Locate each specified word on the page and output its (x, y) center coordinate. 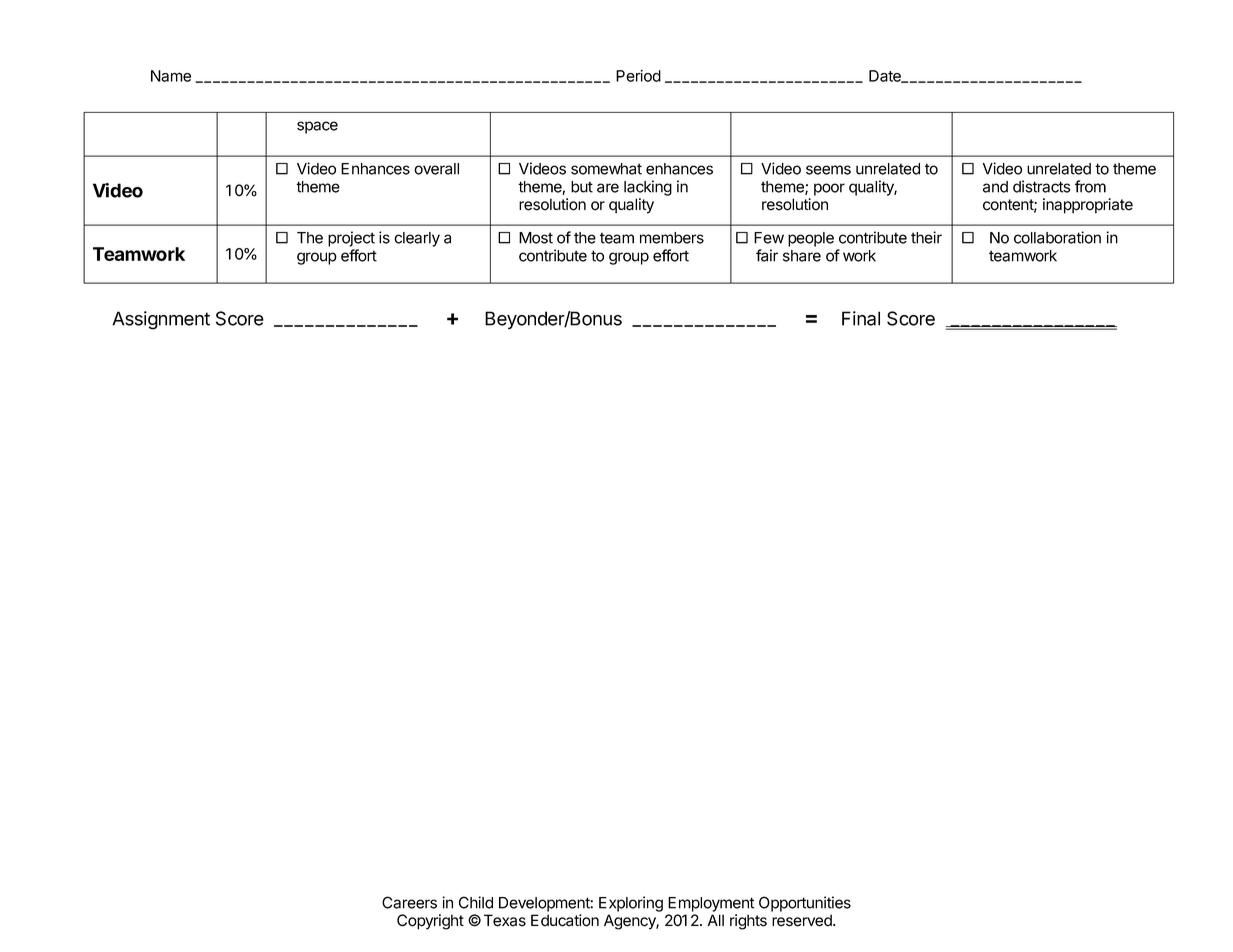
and (995, 187)
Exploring (631, 904)
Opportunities (805, 904)
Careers (409, 902)
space (317, 127)
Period (638, 76)
